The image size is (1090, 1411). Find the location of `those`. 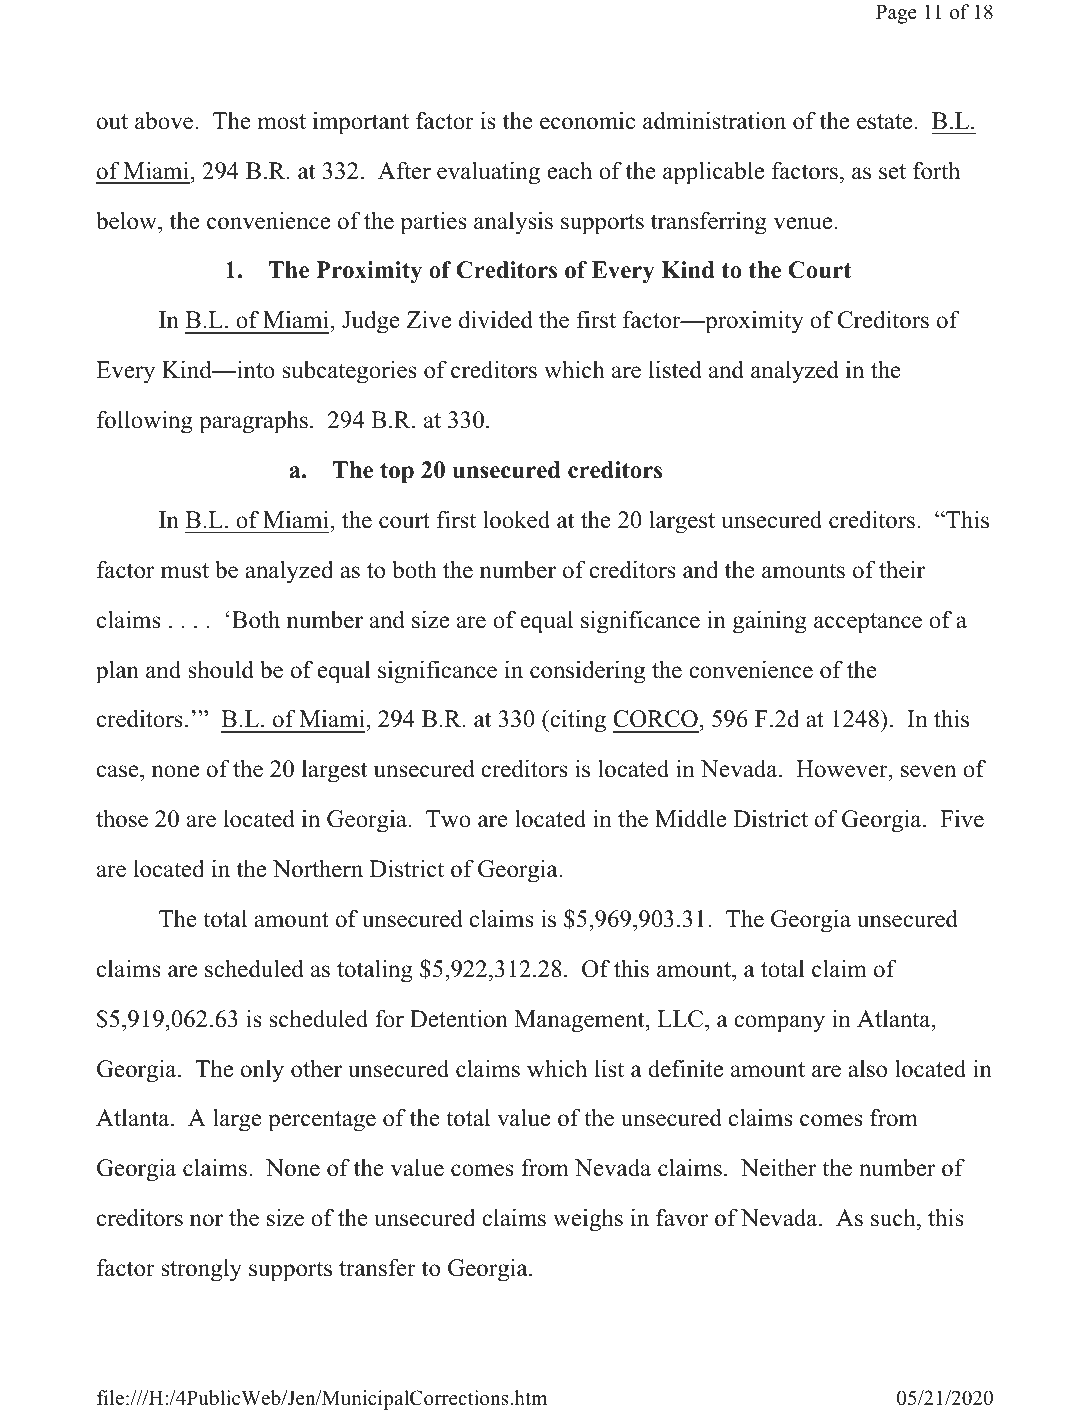

those is located at coordinates (122, 818).
